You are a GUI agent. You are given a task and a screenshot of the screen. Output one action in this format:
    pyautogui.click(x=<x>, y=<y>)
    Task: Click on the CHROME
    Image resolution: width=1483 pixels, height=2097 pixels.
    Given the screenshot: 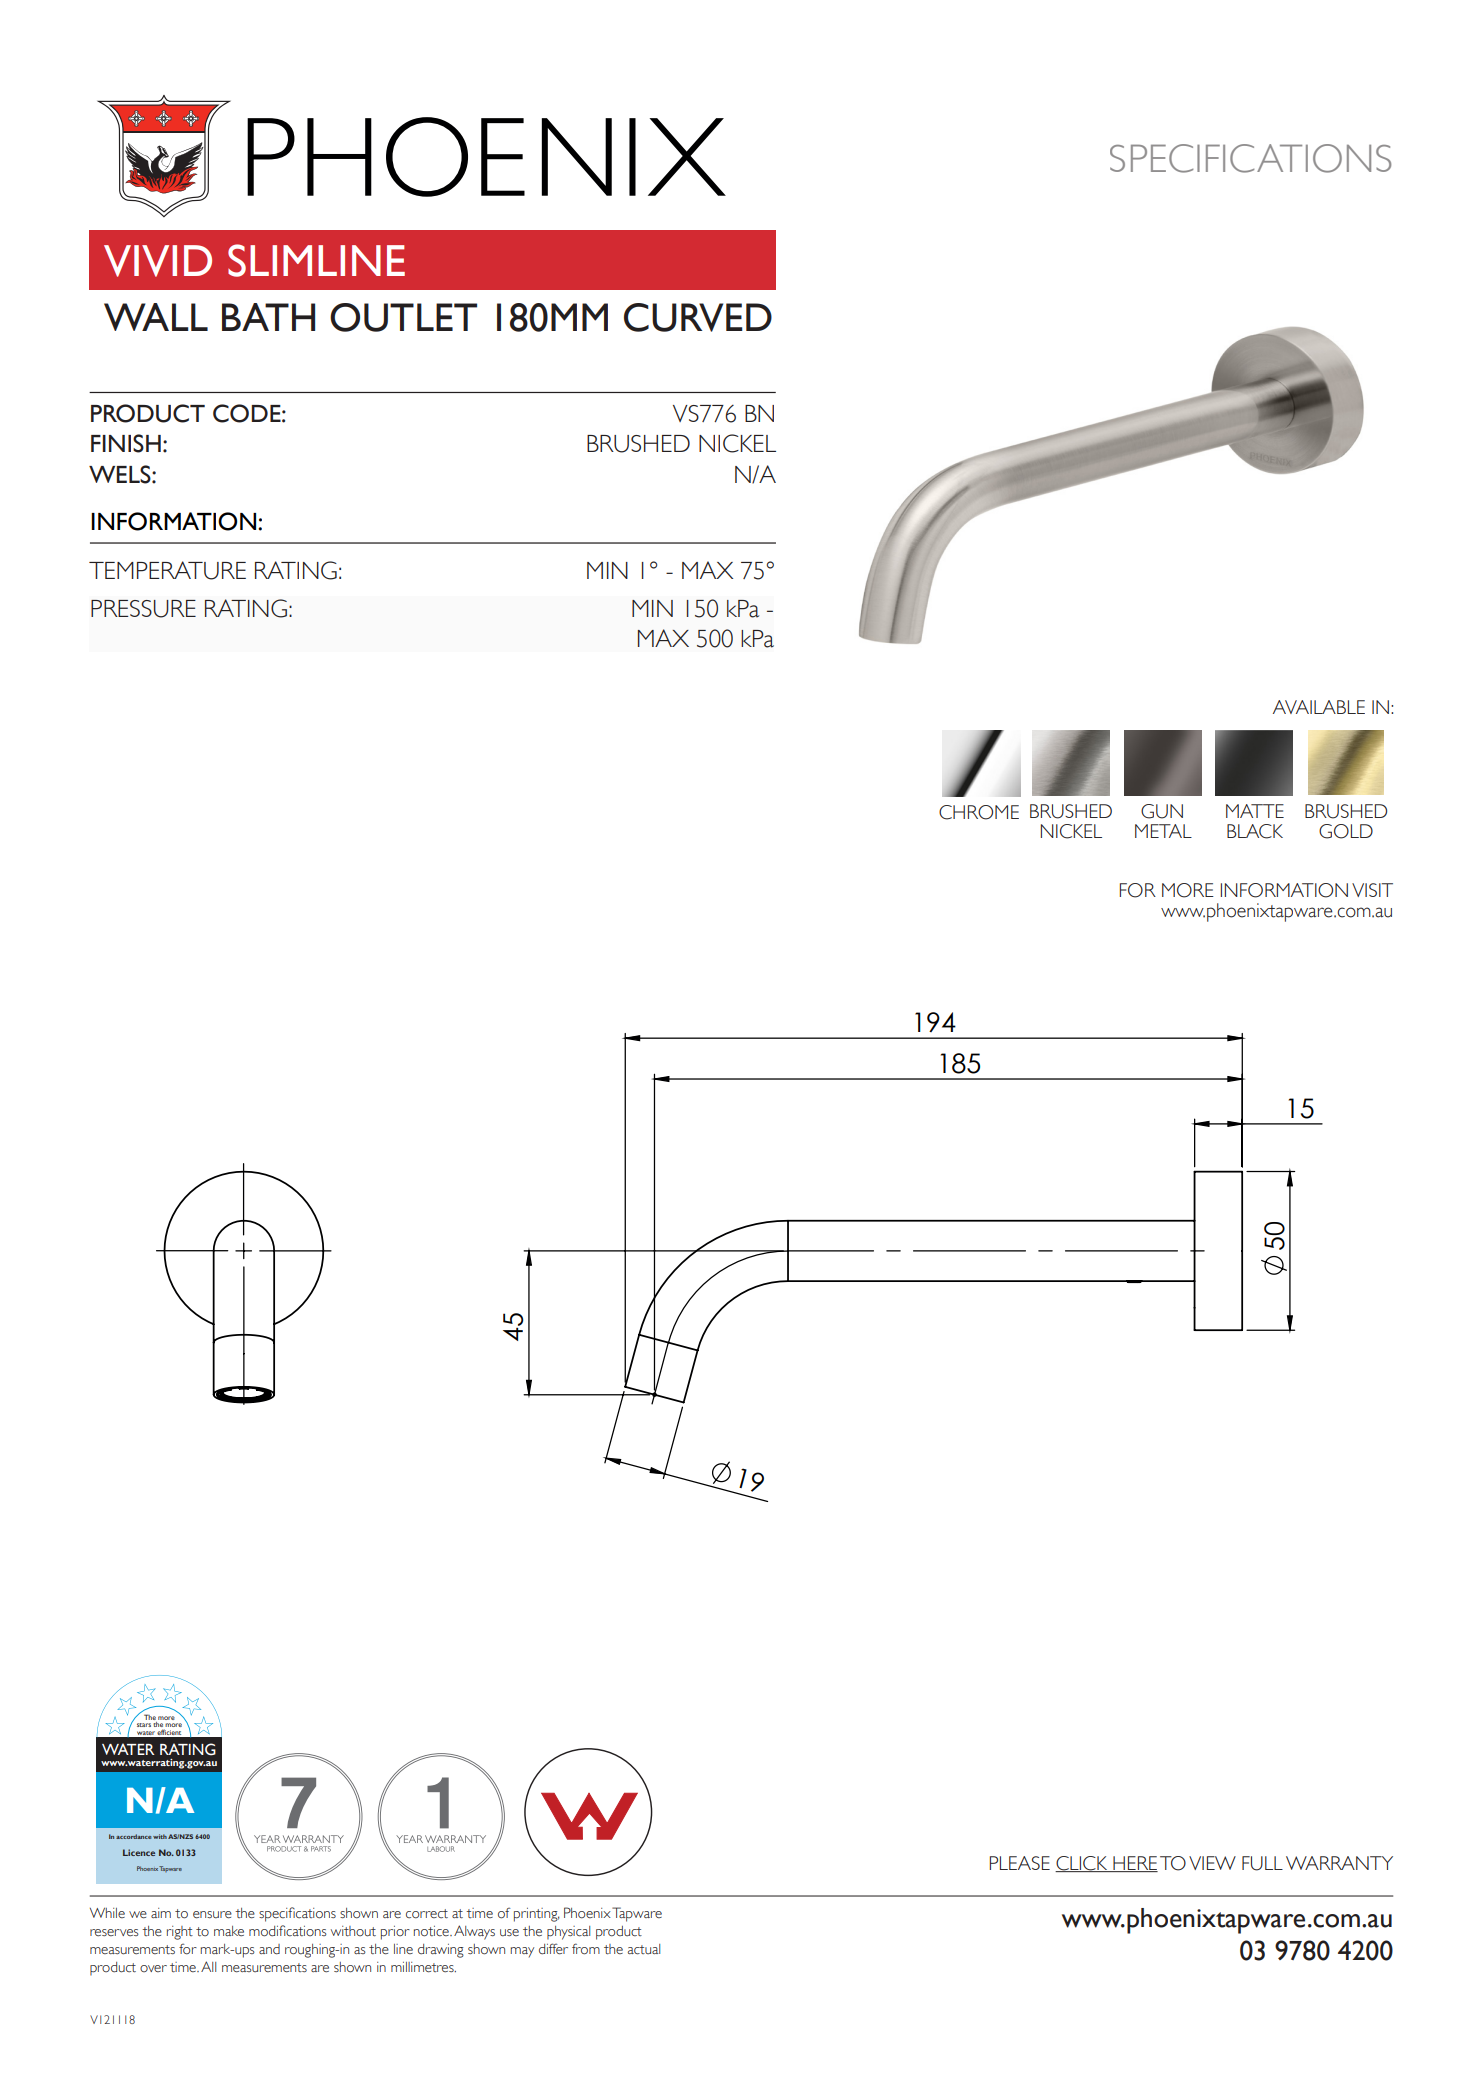 What is the action you would take?
    pyautogui.click(x=979, y=812)
